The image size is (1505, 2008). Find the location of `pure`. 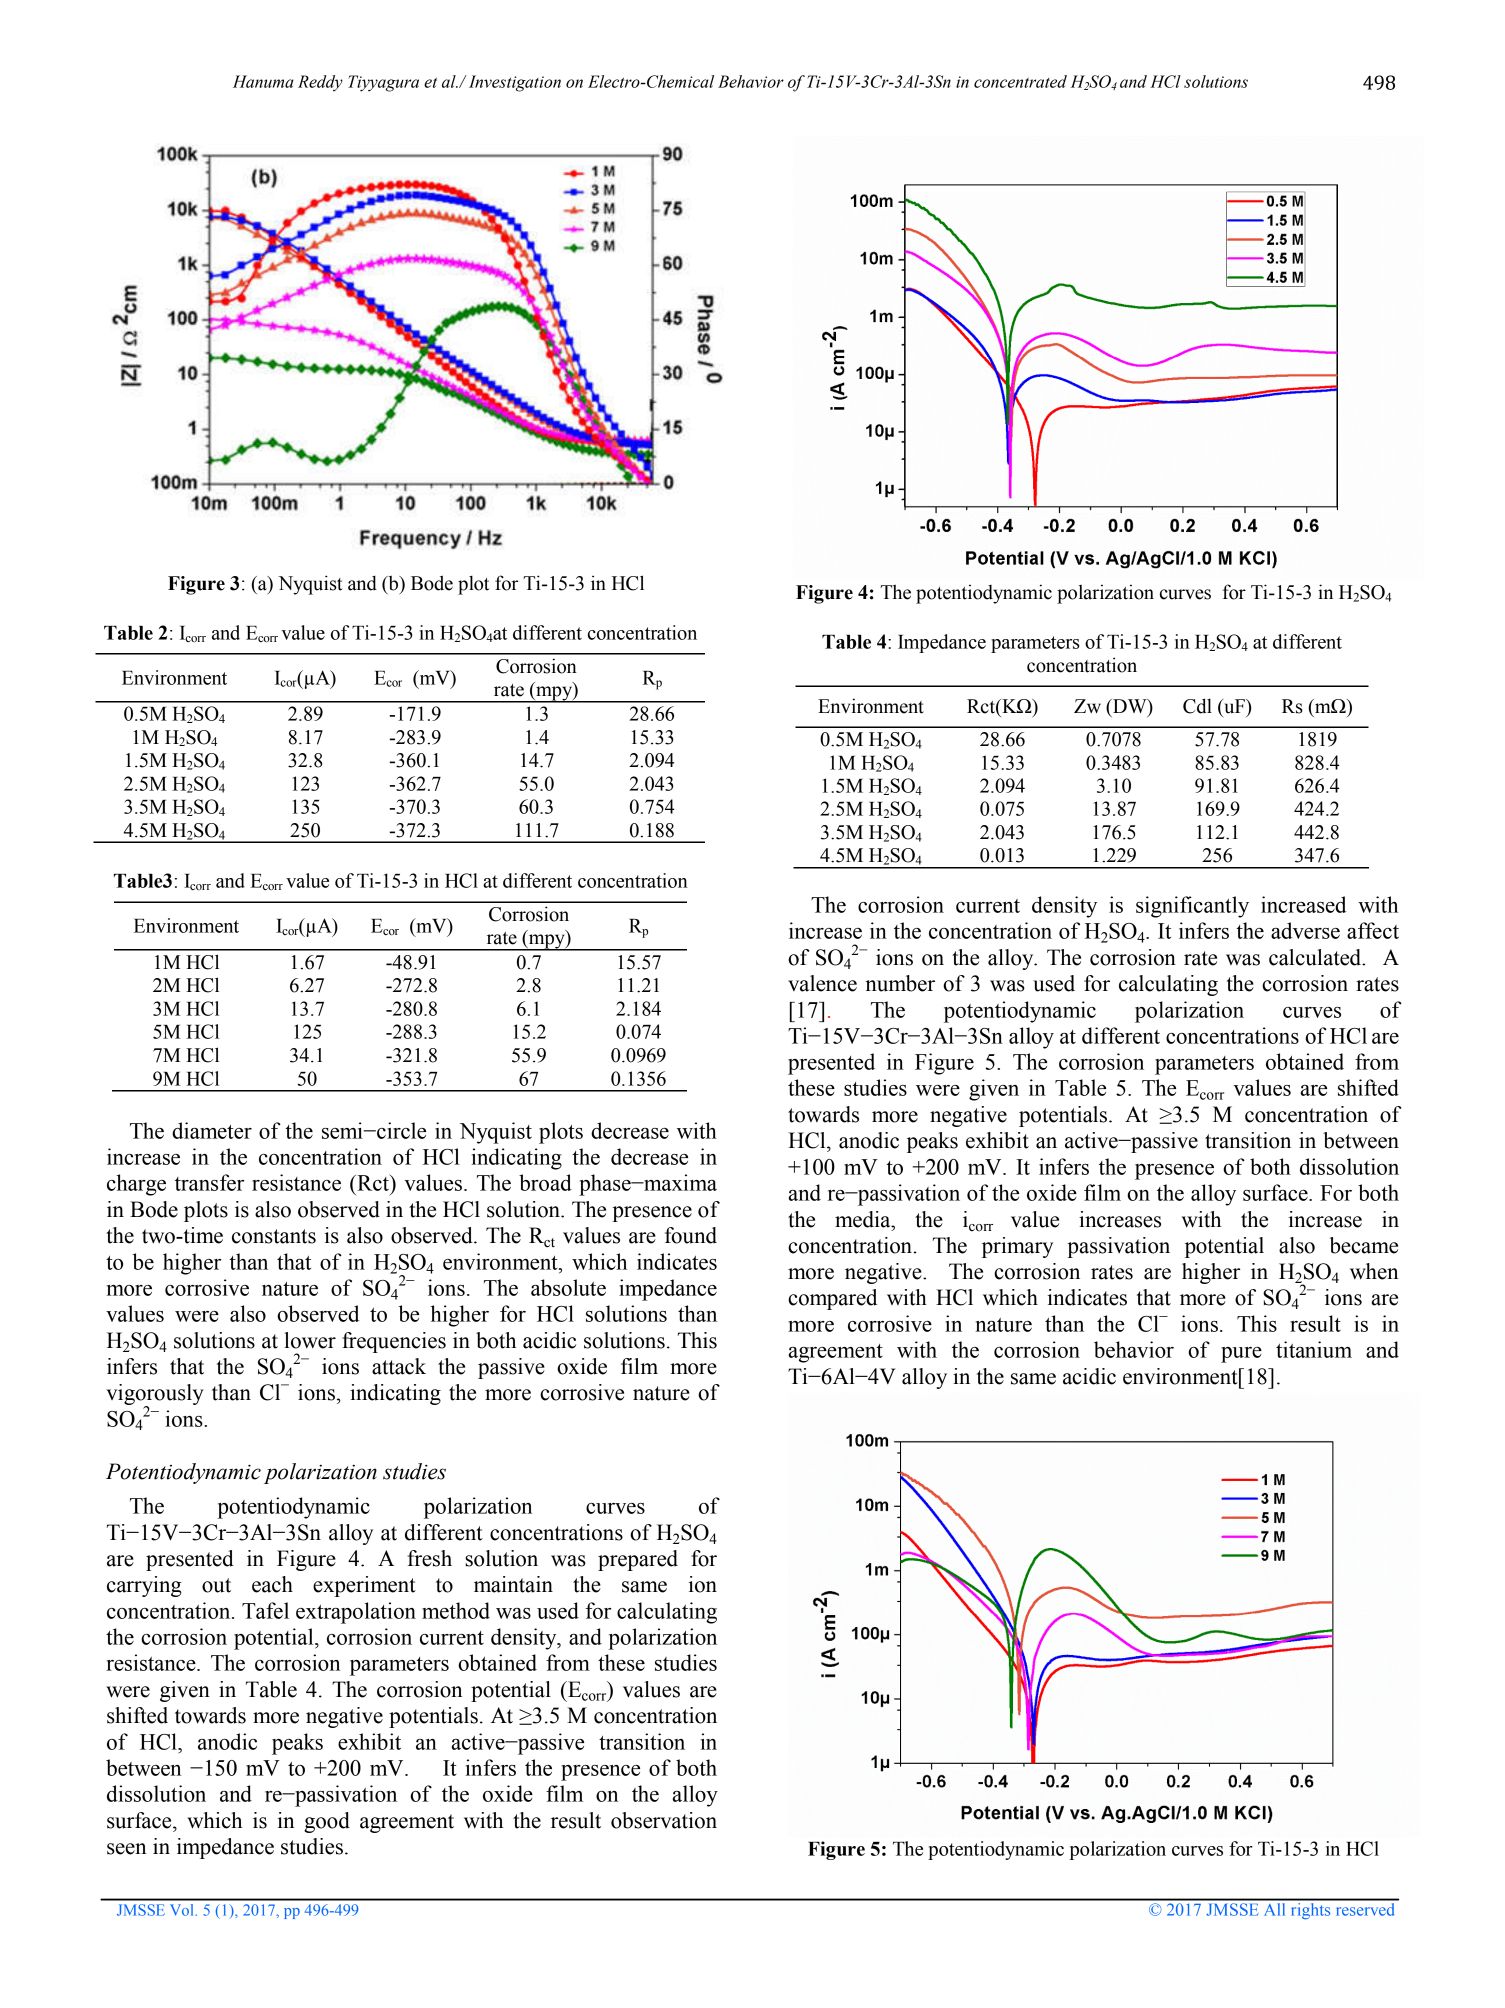

pure is located at coordinates (1241, 1355).
